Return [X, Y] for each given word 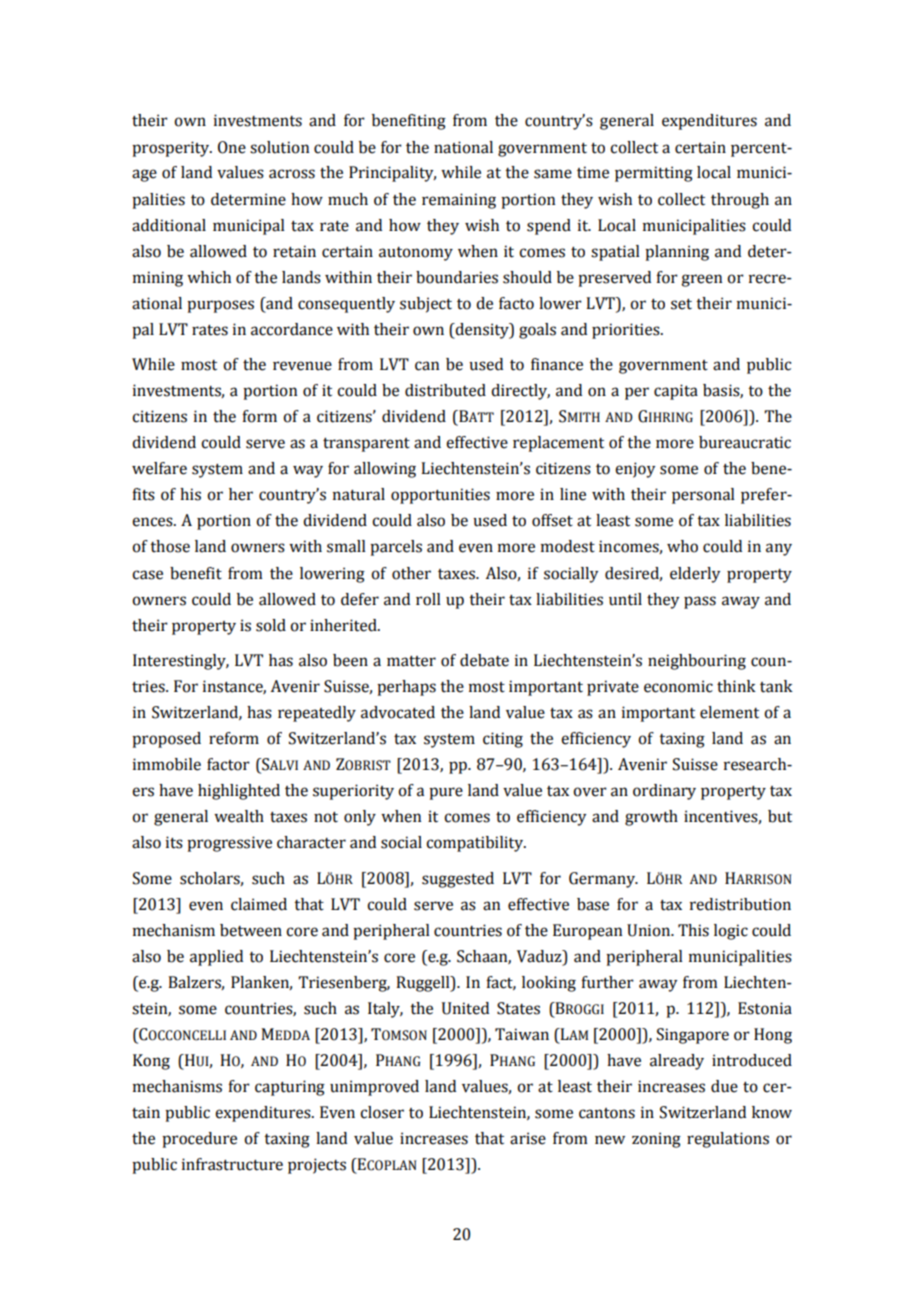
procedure [199, 1140]
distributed [445, 390]
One [232, 147]
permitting [654, 174]
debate [484, 660]
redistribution [740, 904]
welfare [159, 468]
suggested [458, 880]
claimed [259, 904]
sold [271, 625]
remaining [459, 201]
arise [528, 1138]
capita [676, 392]
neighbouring [697, 662]
